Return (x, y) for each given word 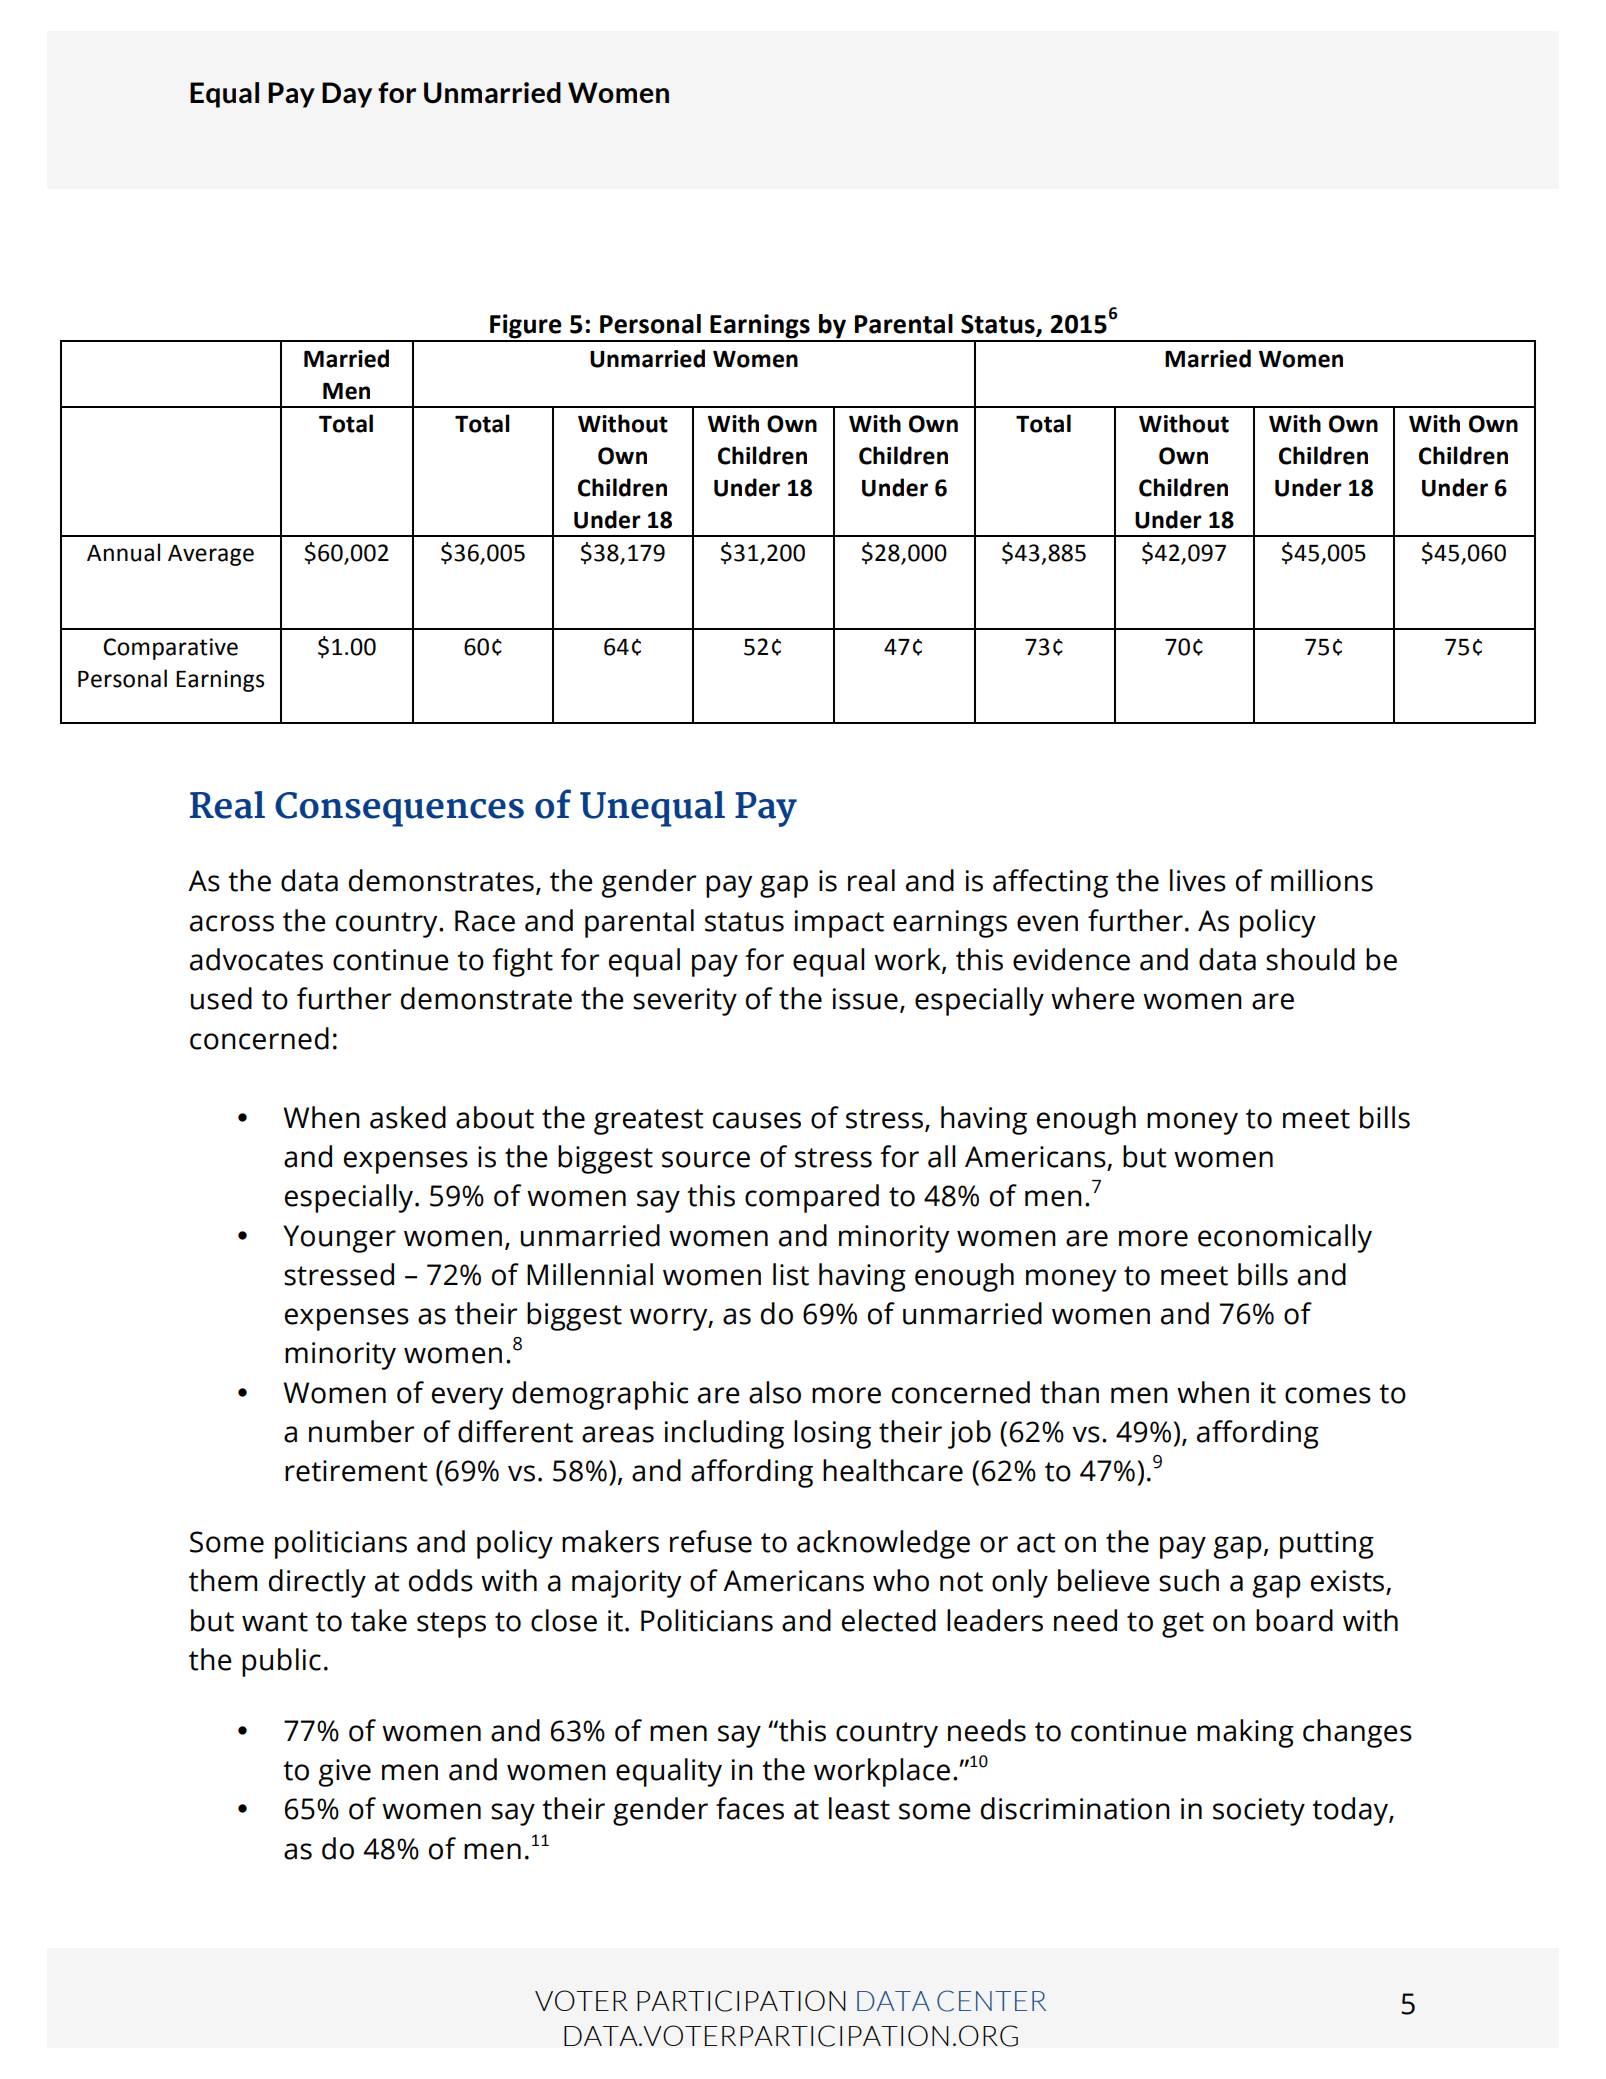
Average (211, 555)
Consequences (399, 809)
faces (750, 1808)
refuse (711, 1541)
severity (685, 1002)
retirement (356, 1471)
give (344, 1773)
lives (1198, 880)
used (221, 998)
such (1189, 1580)
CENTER (991, 2001)
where (1093, 998)
